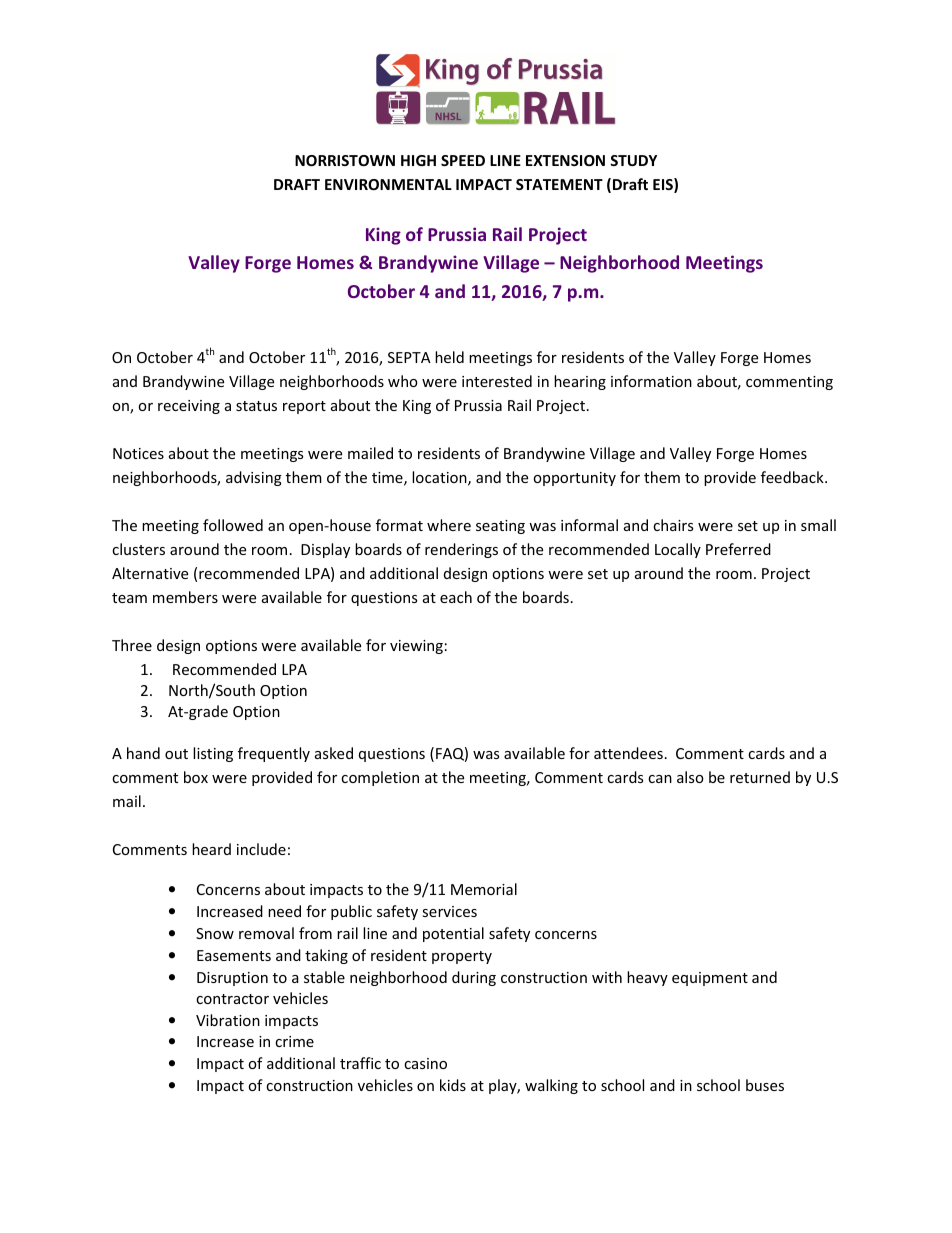 This page has height=1233, width=952. I want to click on Vibration, so click(228, 1020).
